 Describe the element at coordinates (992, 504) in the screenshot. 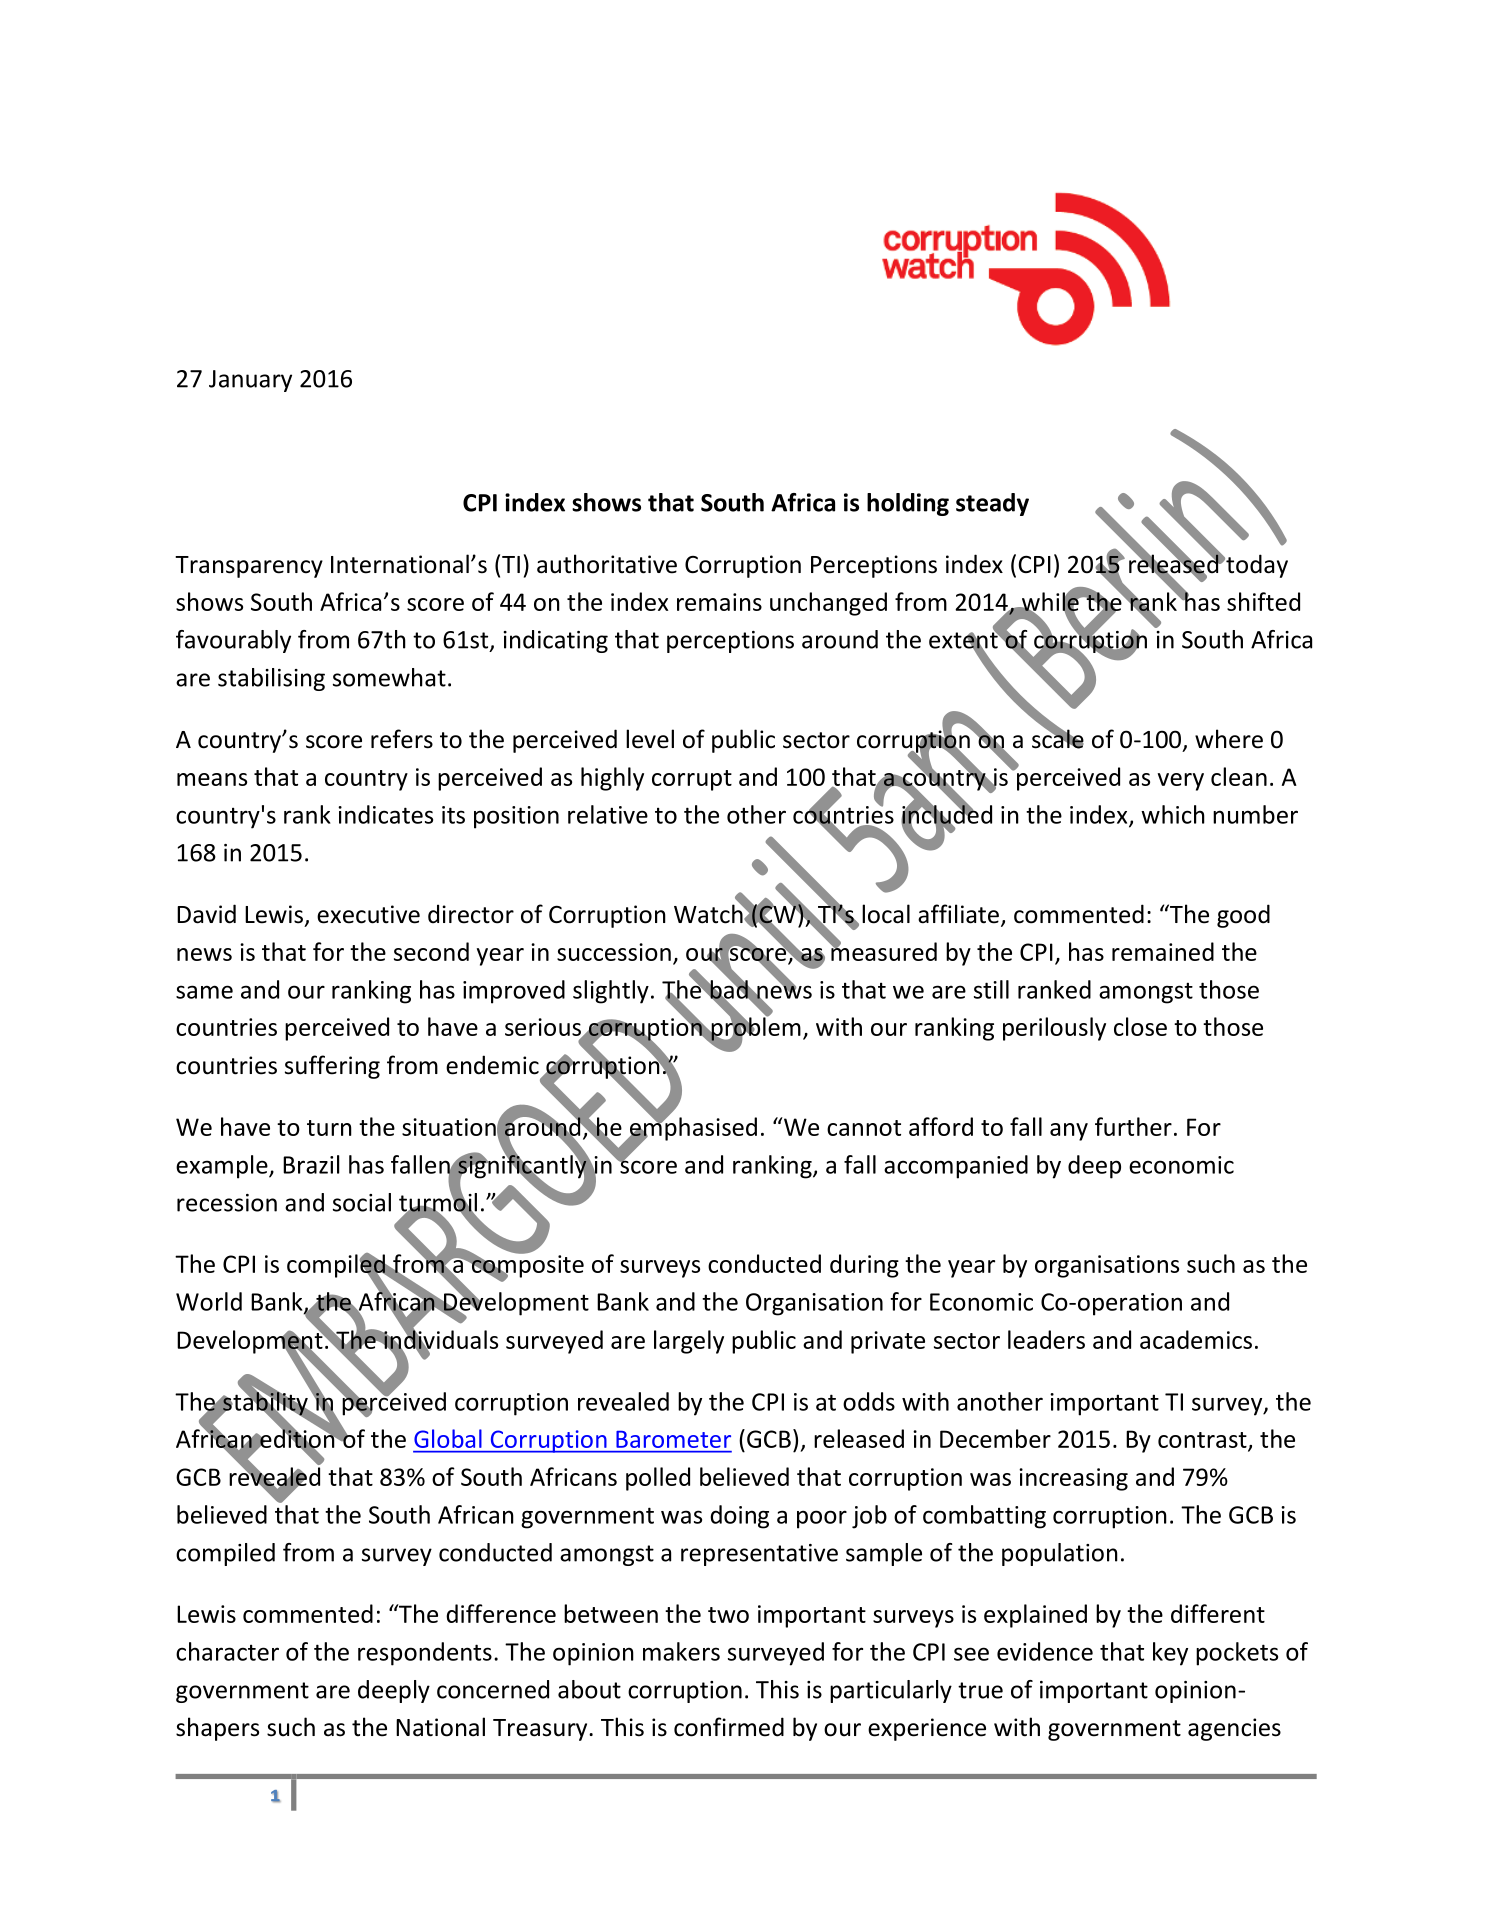

I see `steady` at that location.
